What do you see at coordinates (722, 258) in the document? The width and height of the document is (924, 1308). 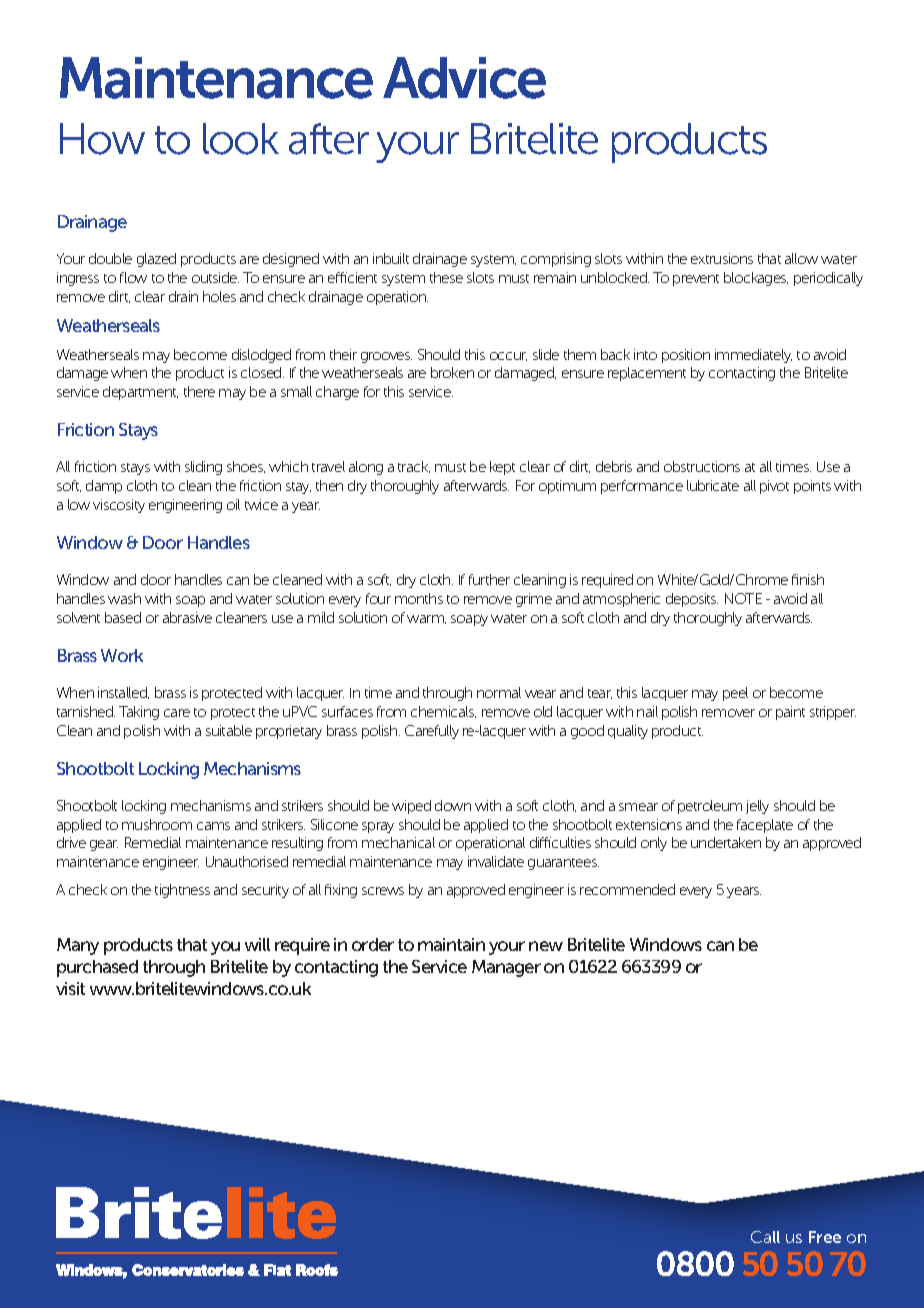 I see `extrusions` at bounding box center [722, 258].
